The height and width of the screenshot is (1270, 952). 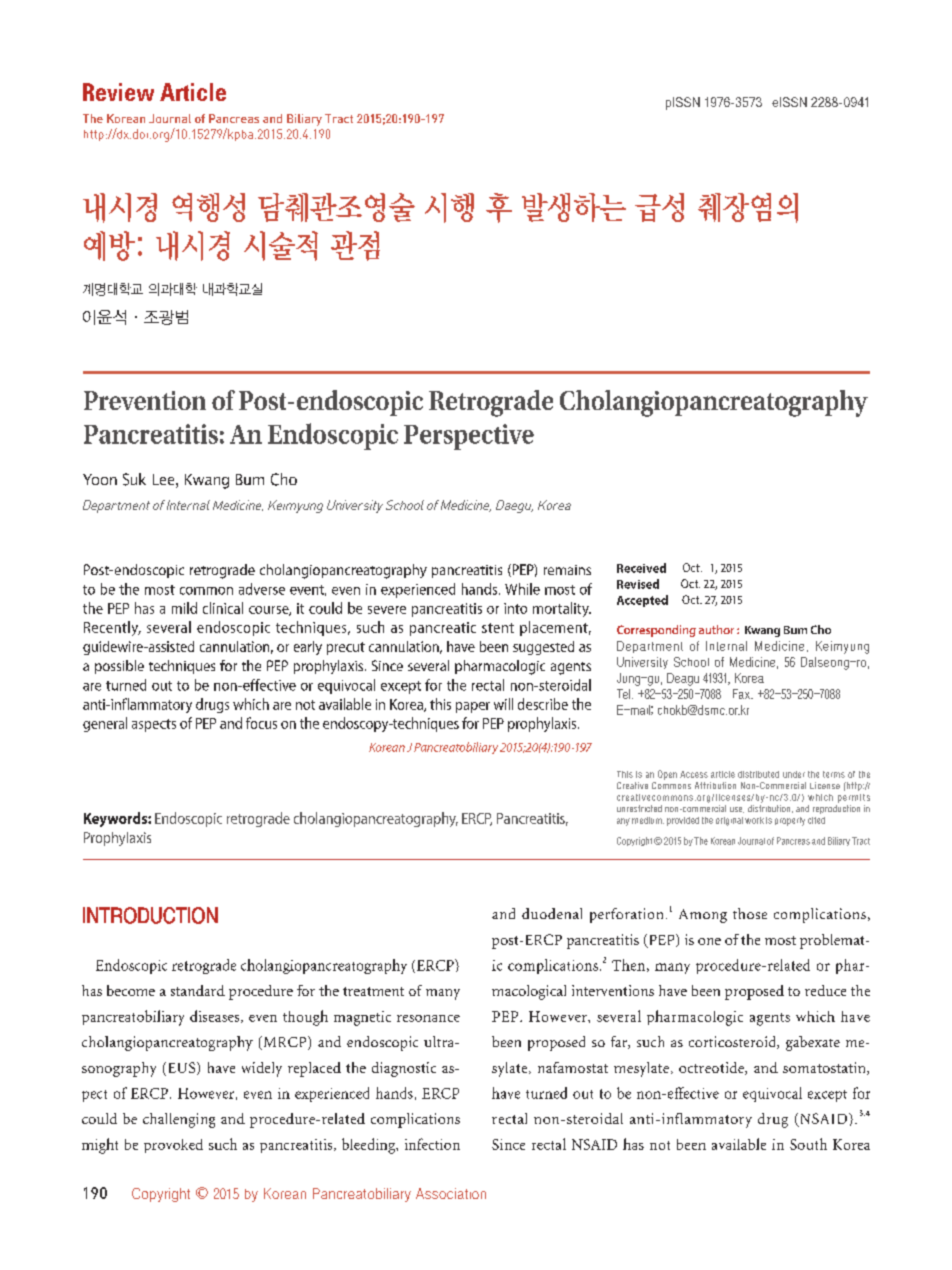 What do you see at coordinates (716, 629) in the screenshot?
I see `author` at bounding box center [716, 629].
